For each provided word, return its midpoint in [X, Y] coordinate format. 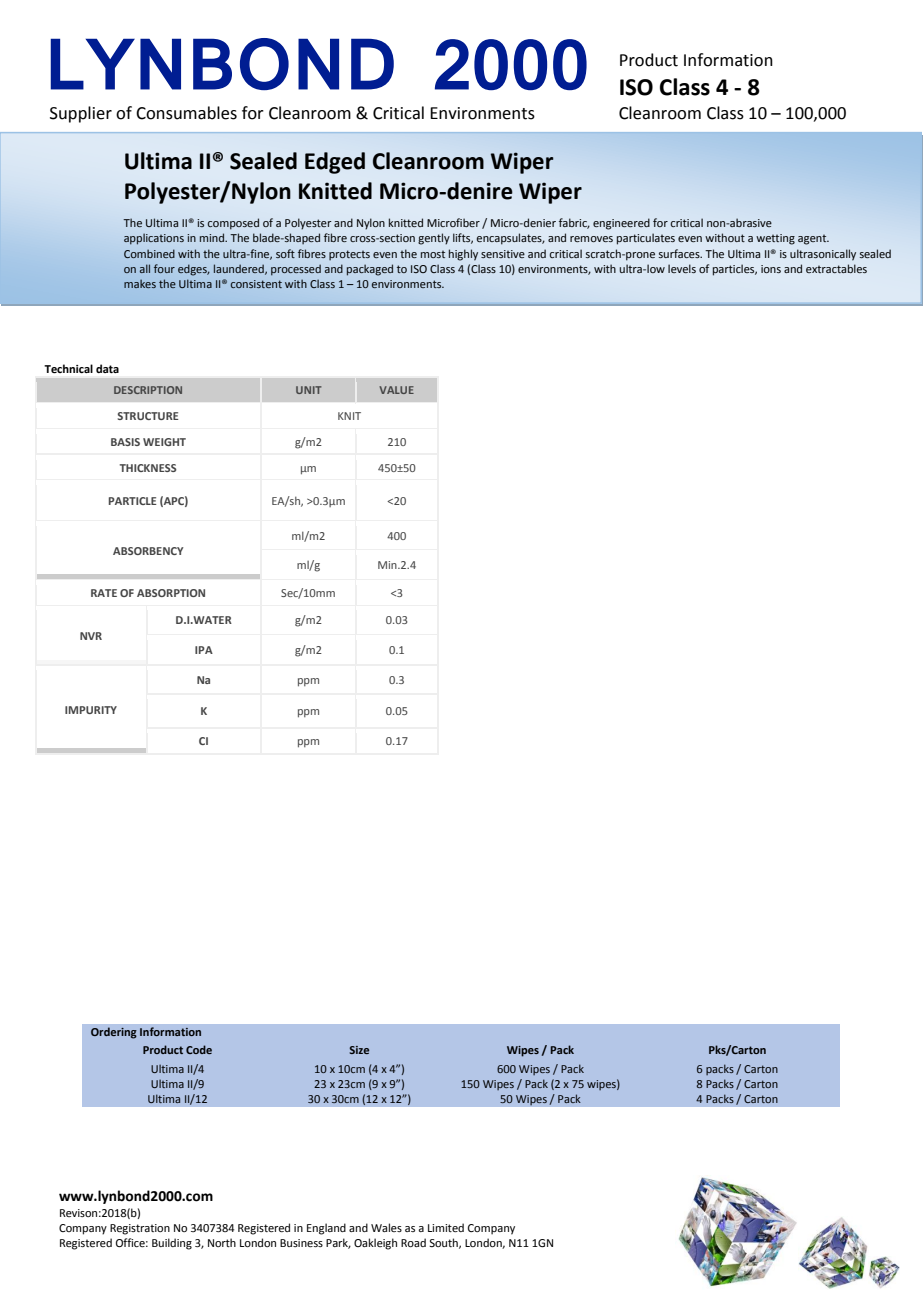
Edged [335, 163]
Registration [140, 1229]
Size [359, 1050]
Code [199, 1049]
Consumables [186, 113]
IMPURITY [91, 710]
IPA [204, 650]
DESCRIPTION [148, 390]
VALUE [396, 390]
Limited [446, 1227]
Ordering [114, 1033]
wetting [775, 239]
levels [682, 268]
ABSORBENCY [148, 551]
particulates [646, 239]
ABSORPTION [171, 593]
